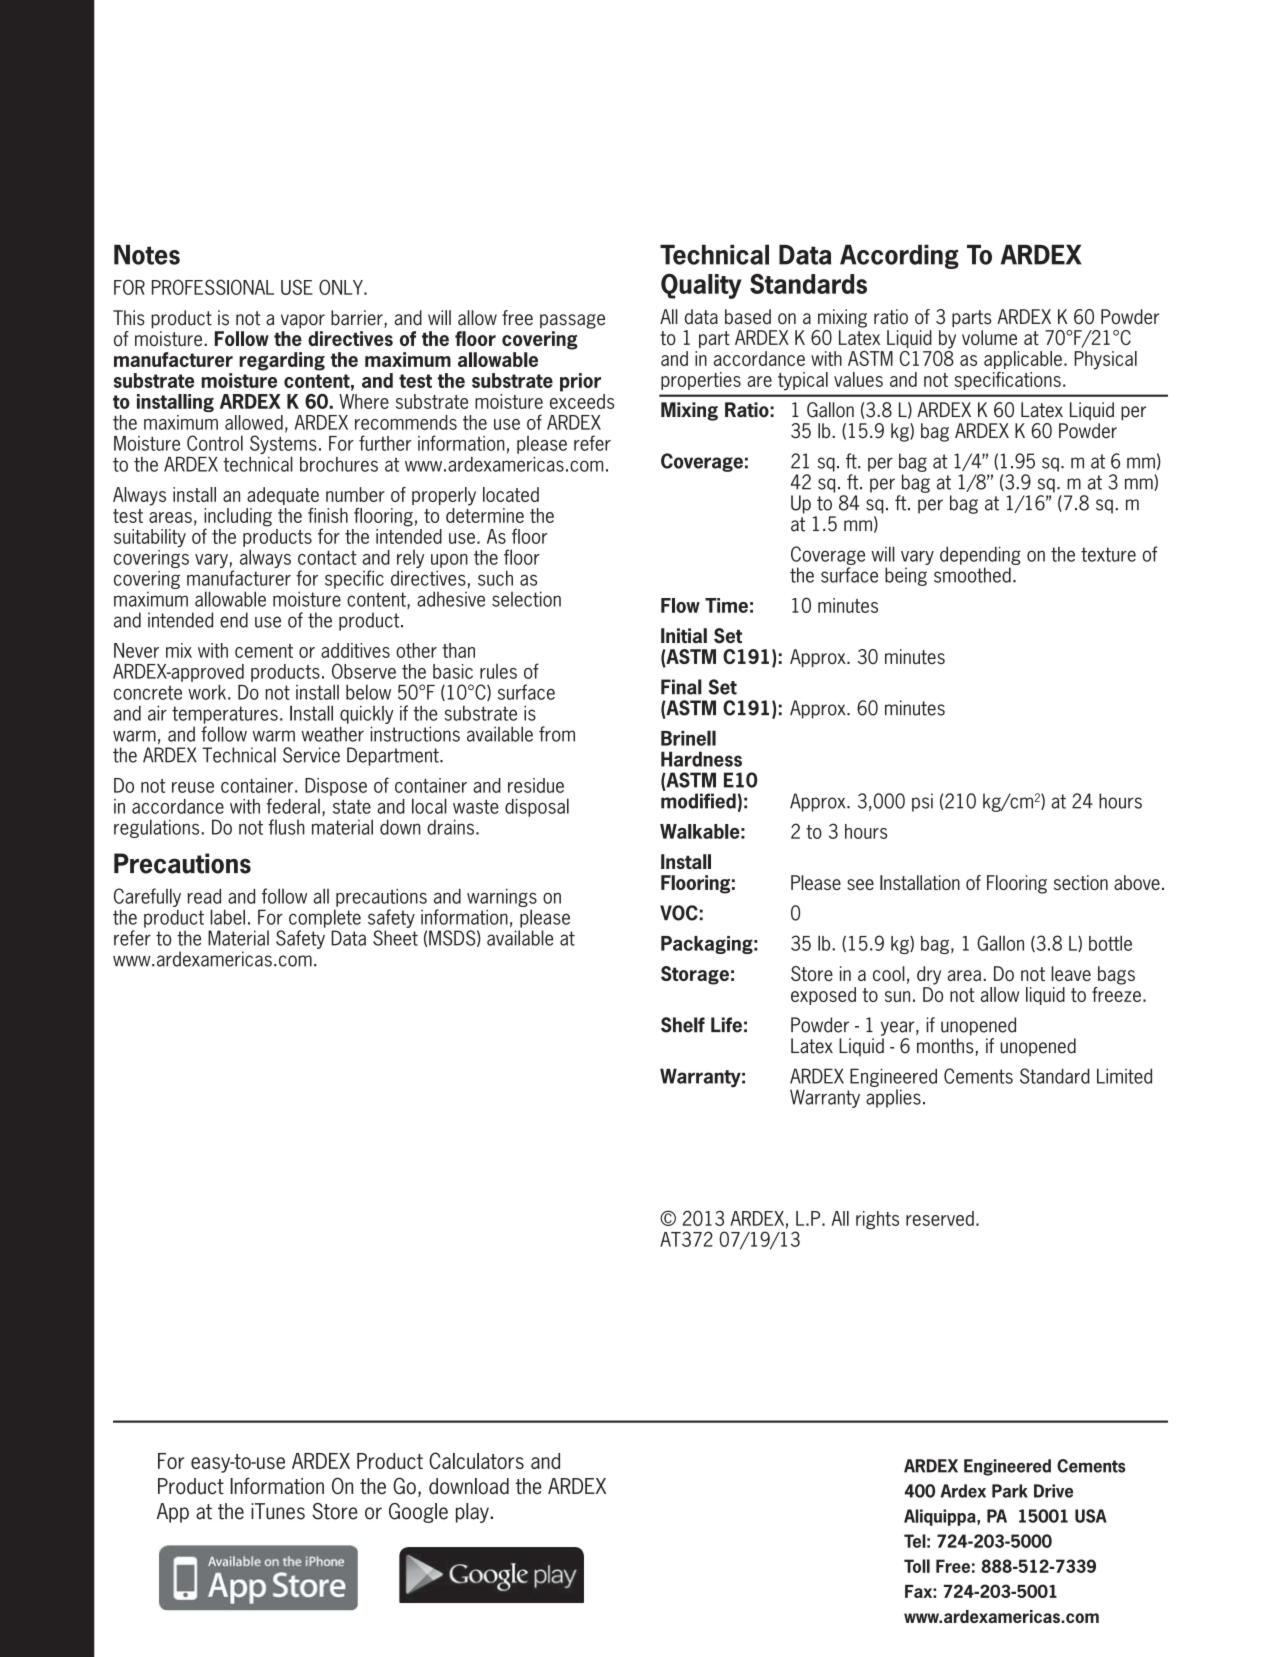 This screenshot has width=1281, height=1657. What do you see at coordinates (327, 557) in the screenshot?
I see `contact` at bounding box center [327, 557].
